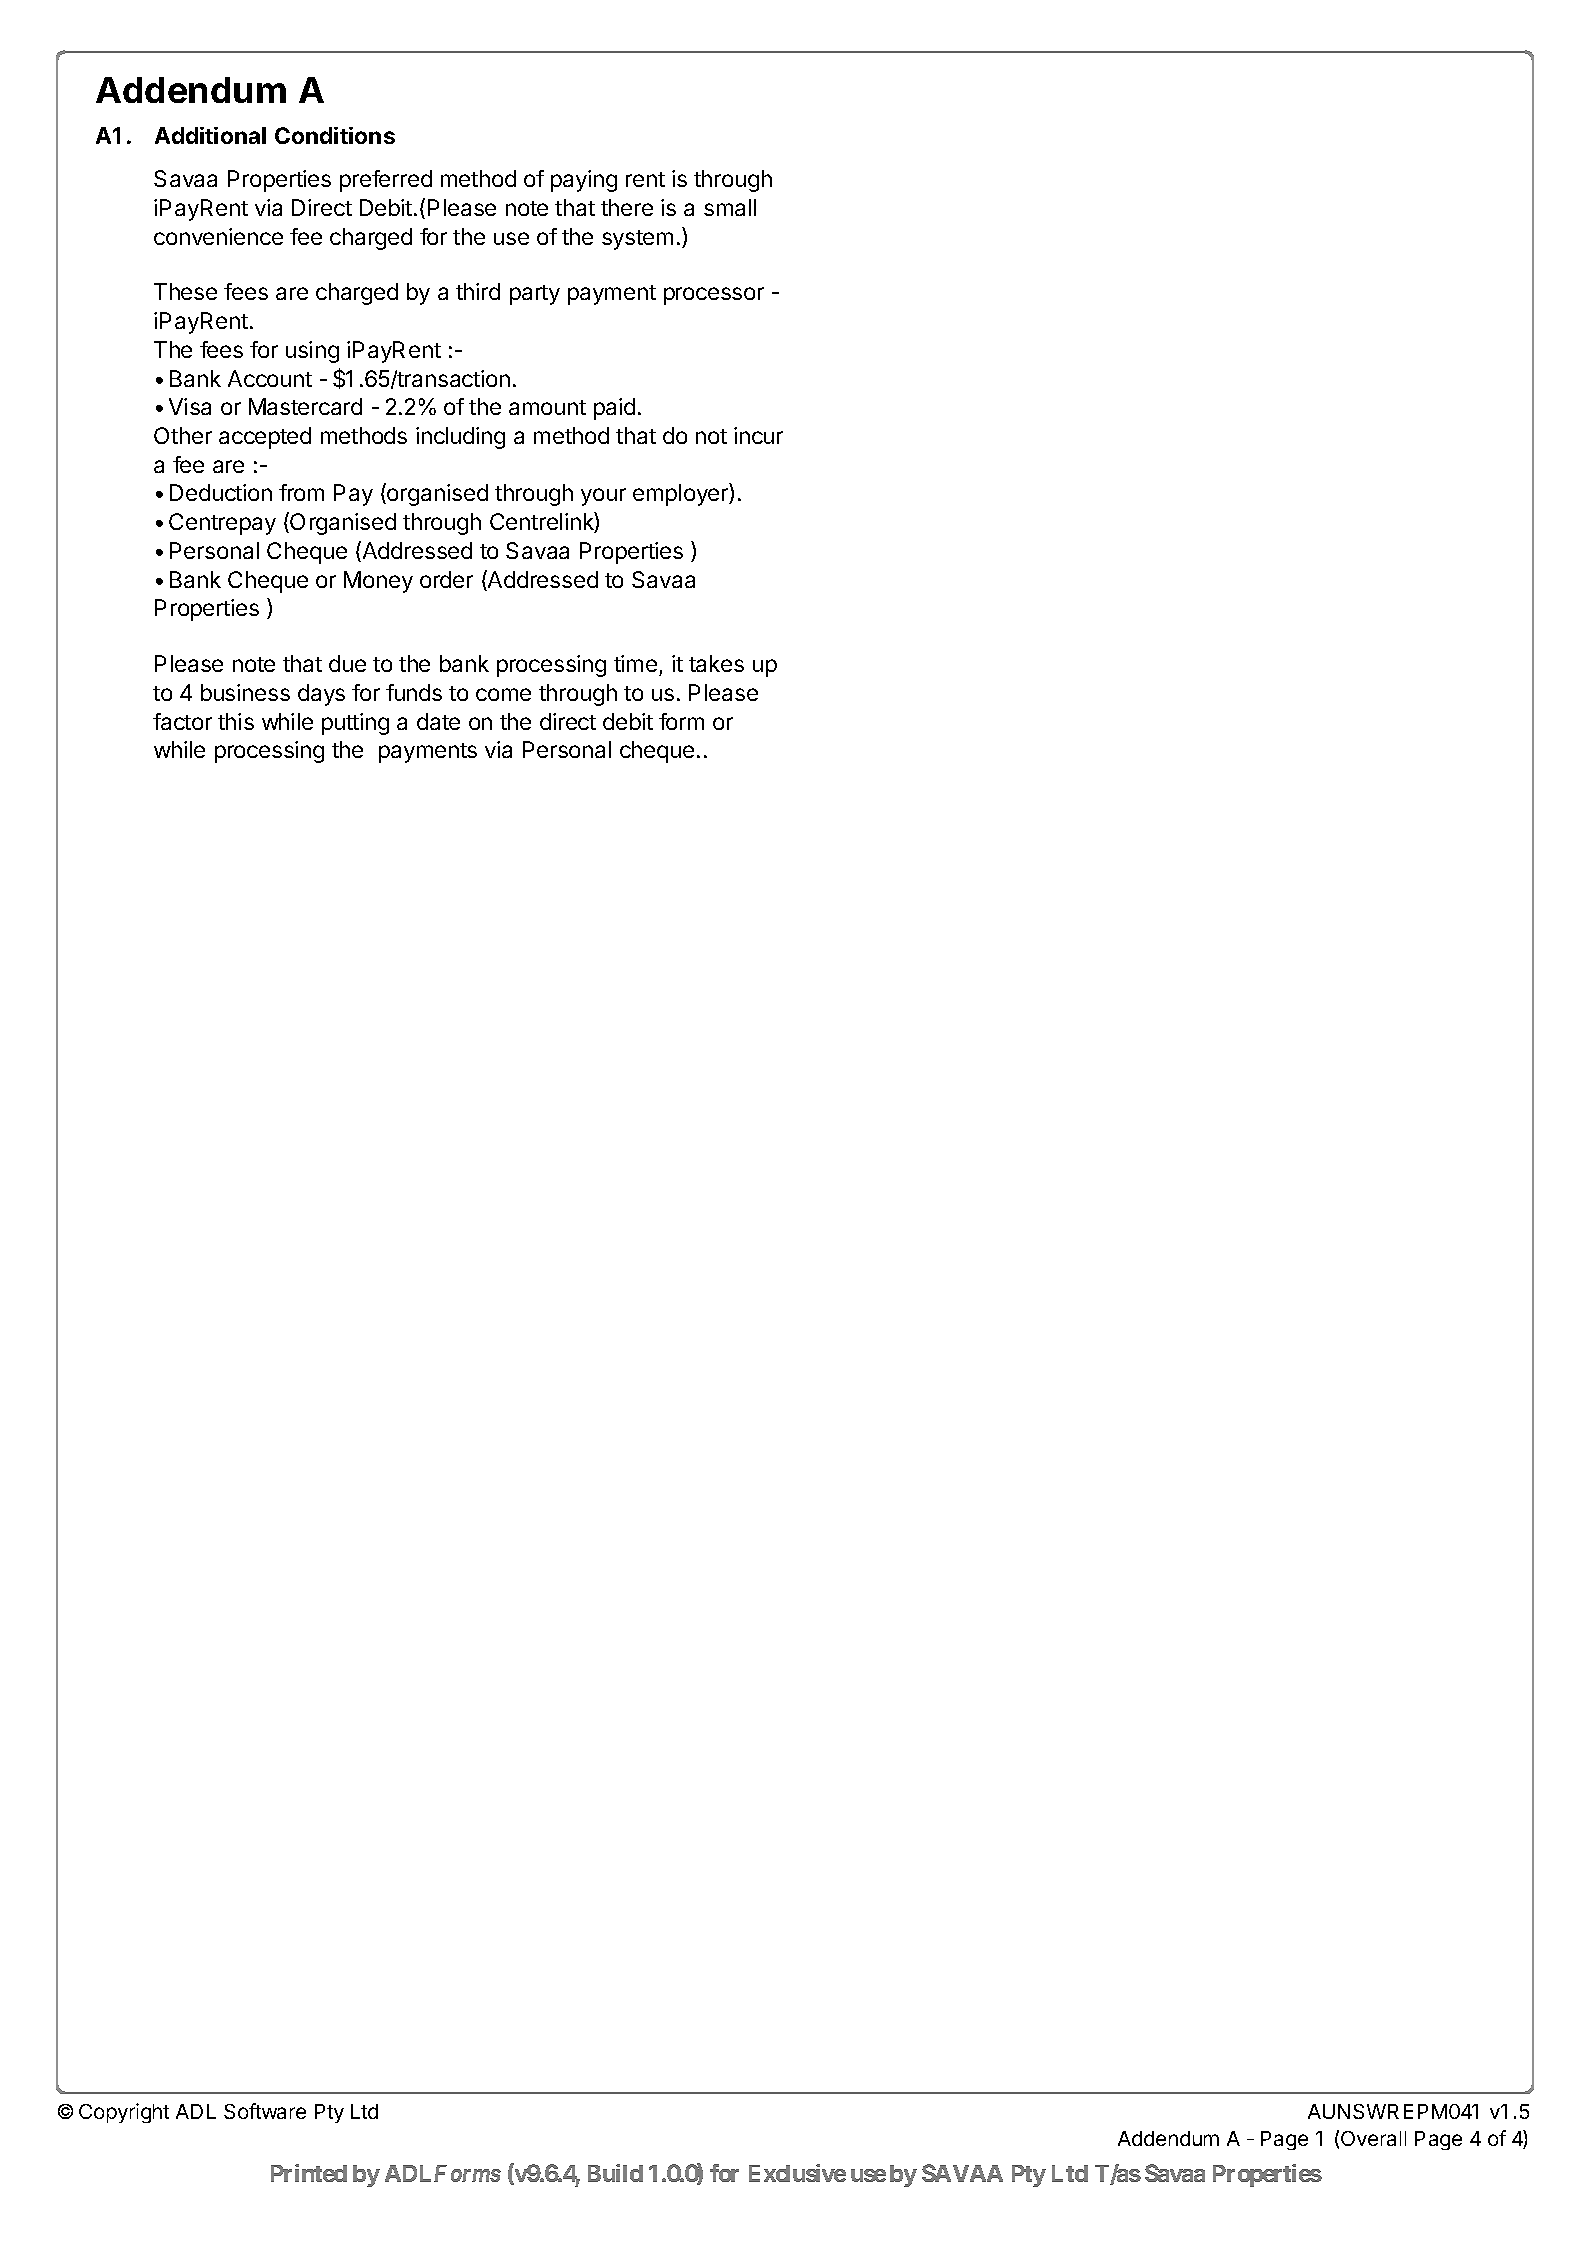 This screenshot has height=2248, width=1589. Describe the element at coordinates (730, 207) in the screenshot. I see `small` at that location.
